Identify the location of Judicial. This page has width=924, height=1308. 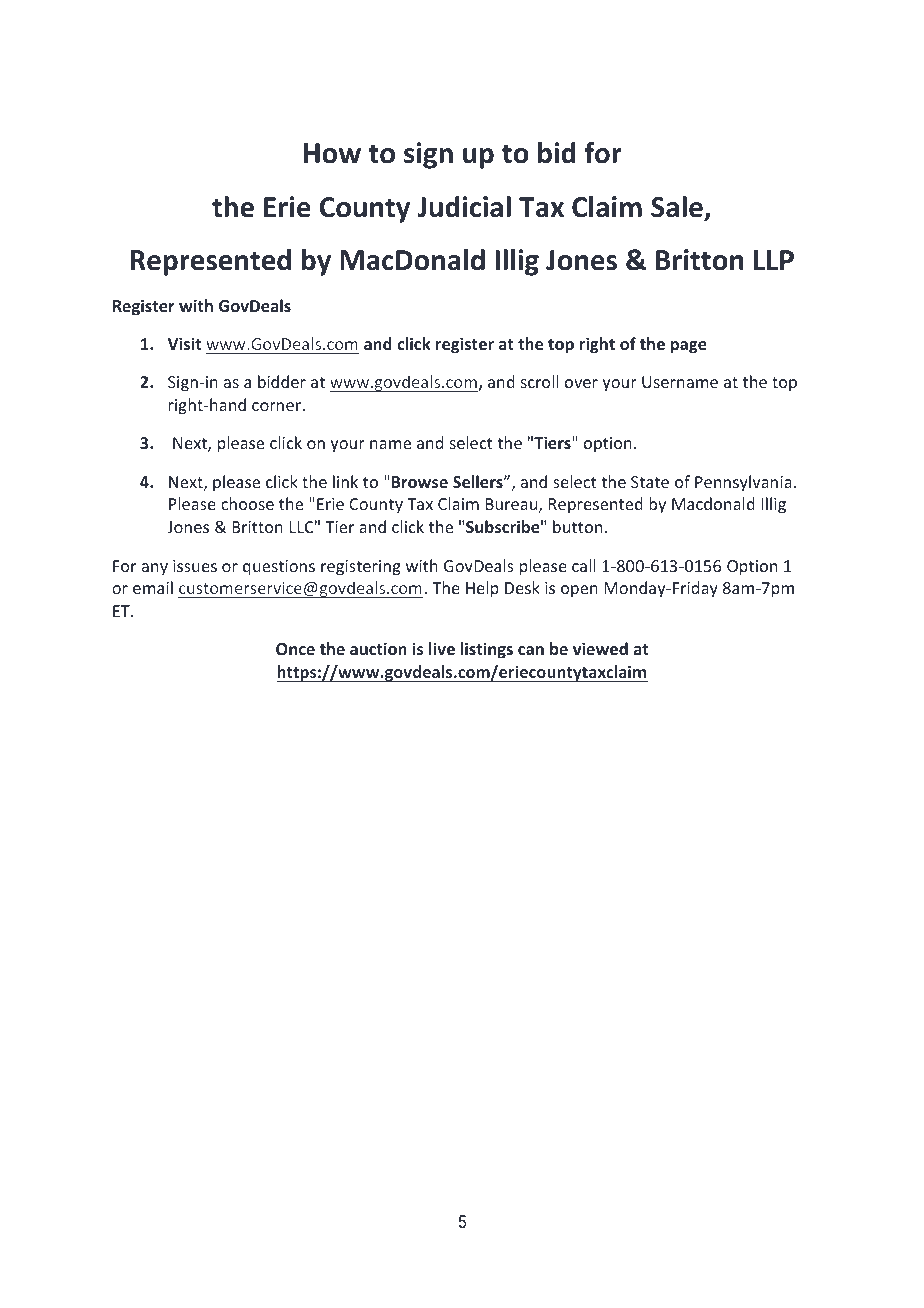
(464, 207).
